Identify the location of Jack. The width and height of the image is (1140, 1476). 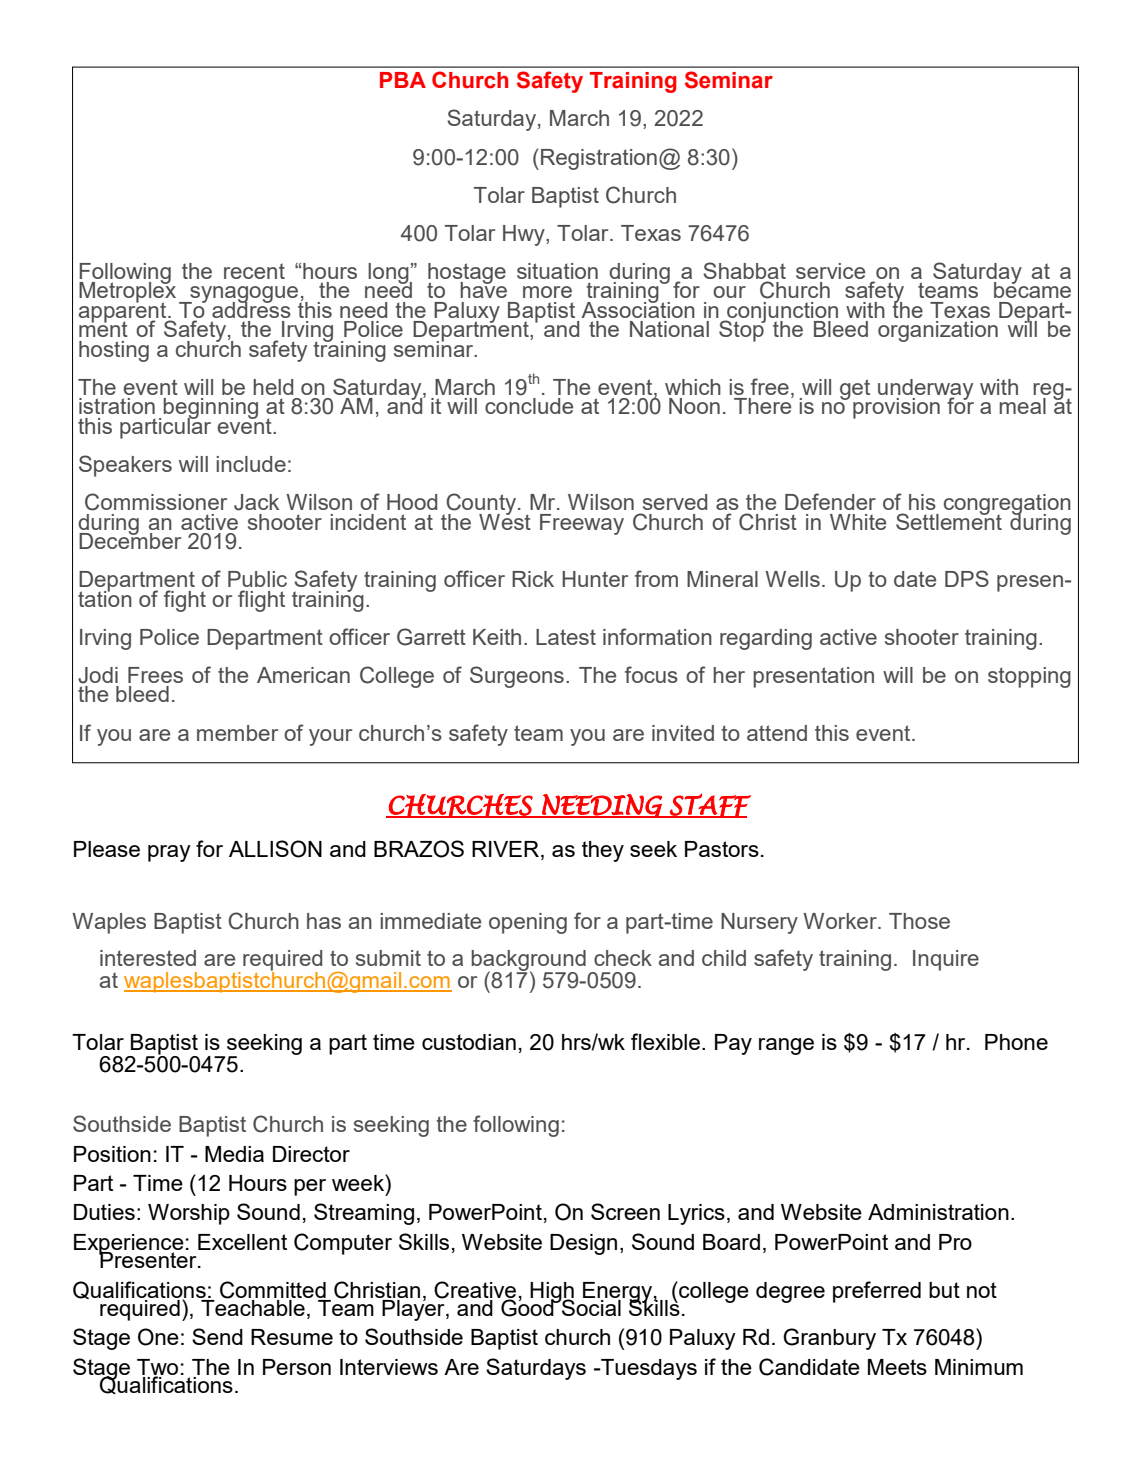
(256, 502).
